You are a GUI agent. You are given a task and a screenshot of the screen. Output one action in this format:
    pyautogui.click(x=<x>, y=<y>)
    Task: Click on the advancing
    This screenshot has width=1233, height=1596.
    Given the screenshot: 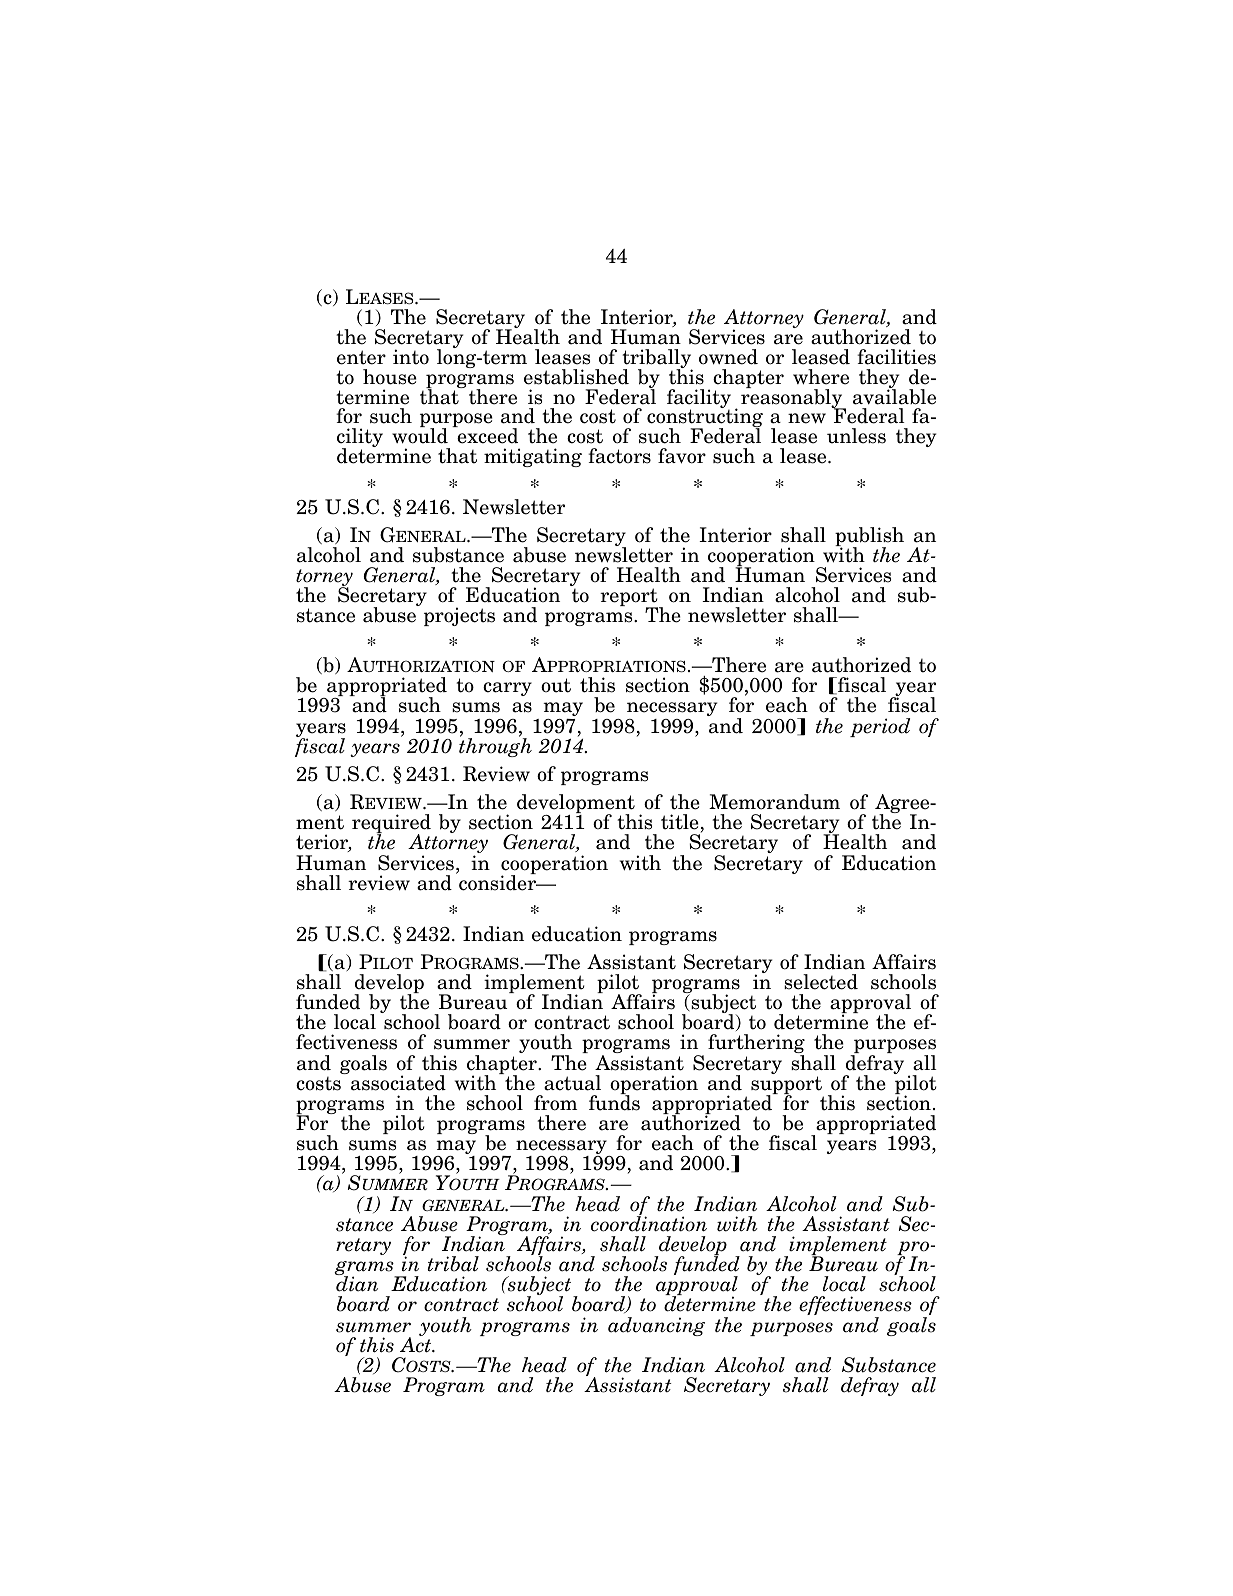 What is the action you would take?
    pyautogui.click(x=656, y=1326)
